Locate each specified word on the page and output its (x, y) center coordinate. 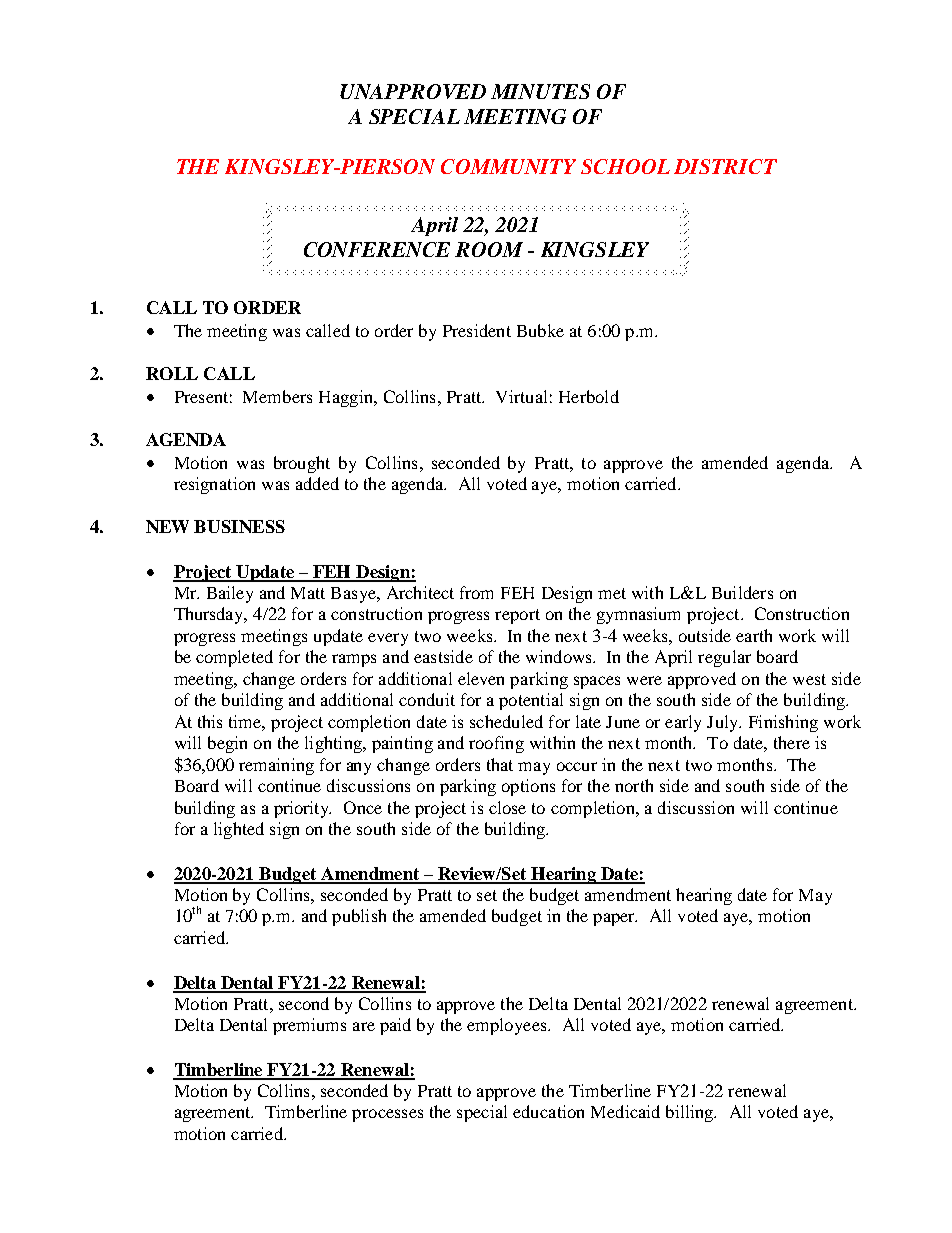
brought (302, 464)
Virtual (521, 396)
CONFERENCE (377, 249)
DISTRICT (725, 166)
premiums (309, 1026)
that (500, 764)
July (724, 723)
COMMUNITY (508, 166)
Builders (742, 592)
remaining (276, 766)
